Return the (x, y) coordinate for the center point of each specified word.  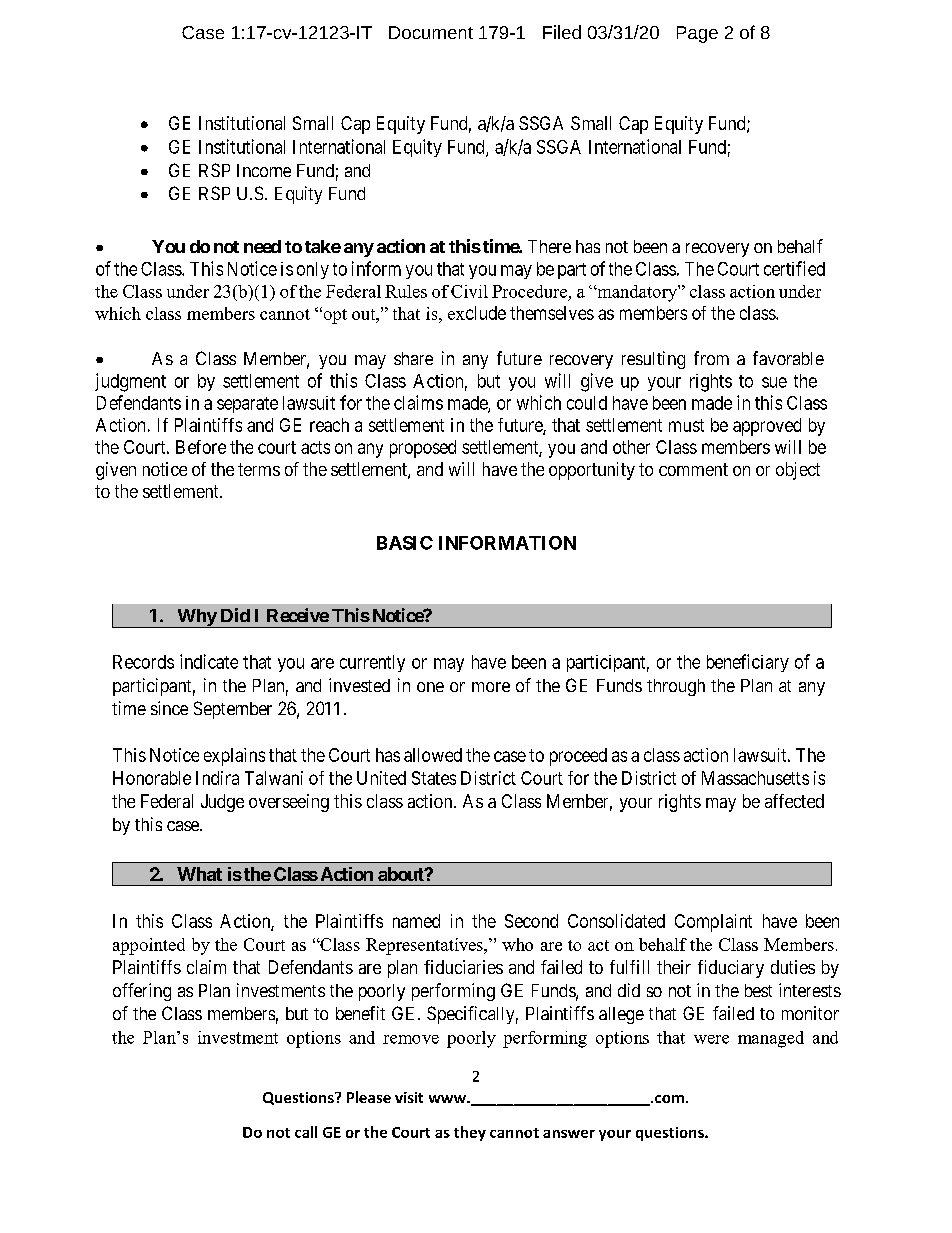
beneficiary (748, 663)
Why (196, 618)
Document (431, 32)
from (711, 358)
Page (697, 34)
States (434, 778)
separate (247, 405)
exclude (477, 313)
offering (142, 992)
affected (794, 801)
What (199, 874)
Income (264, 170)
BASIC (405, 543)
